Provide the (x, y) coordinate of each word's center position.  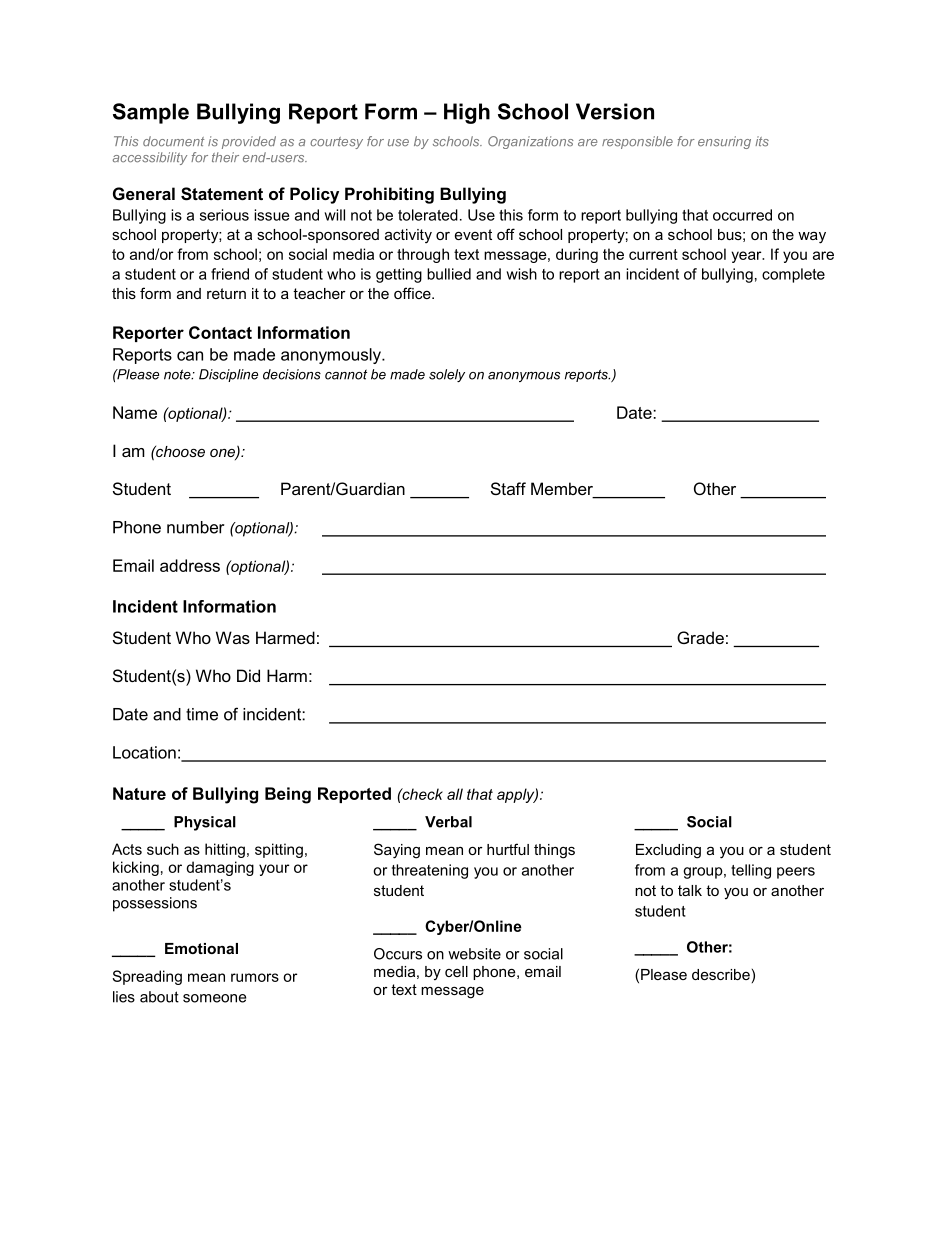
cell (456, 971)
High (467, 113)
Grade (700, 637)
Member (563, 490)
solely (447, 375)
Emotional (201, 948)
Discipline (228, 375)
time (202, 714)
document (173, 141)
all (455, 794)
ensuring (724, 142)
